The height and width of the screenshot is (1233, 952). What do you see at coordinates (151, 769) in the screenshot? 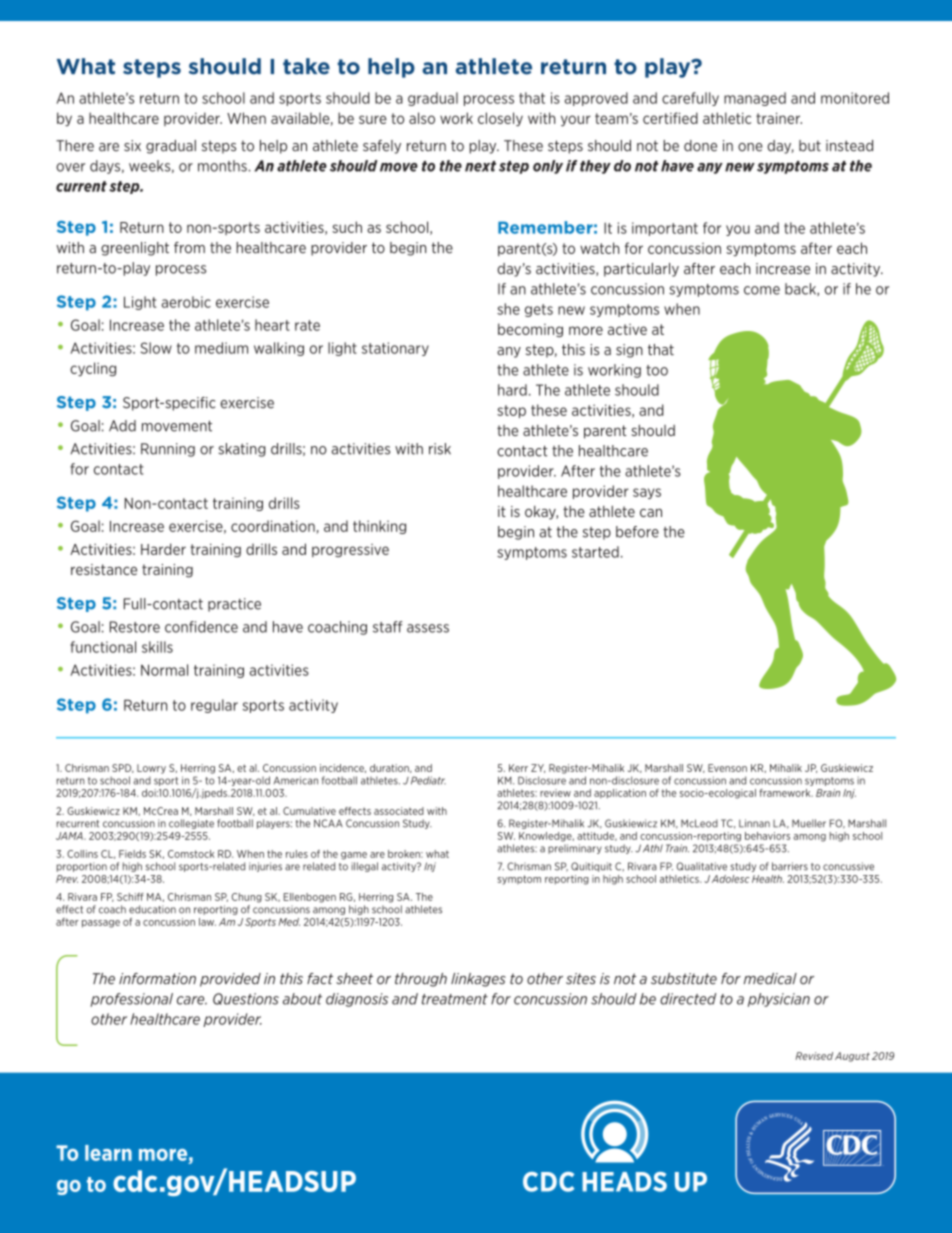
I see `Lowry` at bounding box center [151, 769].
